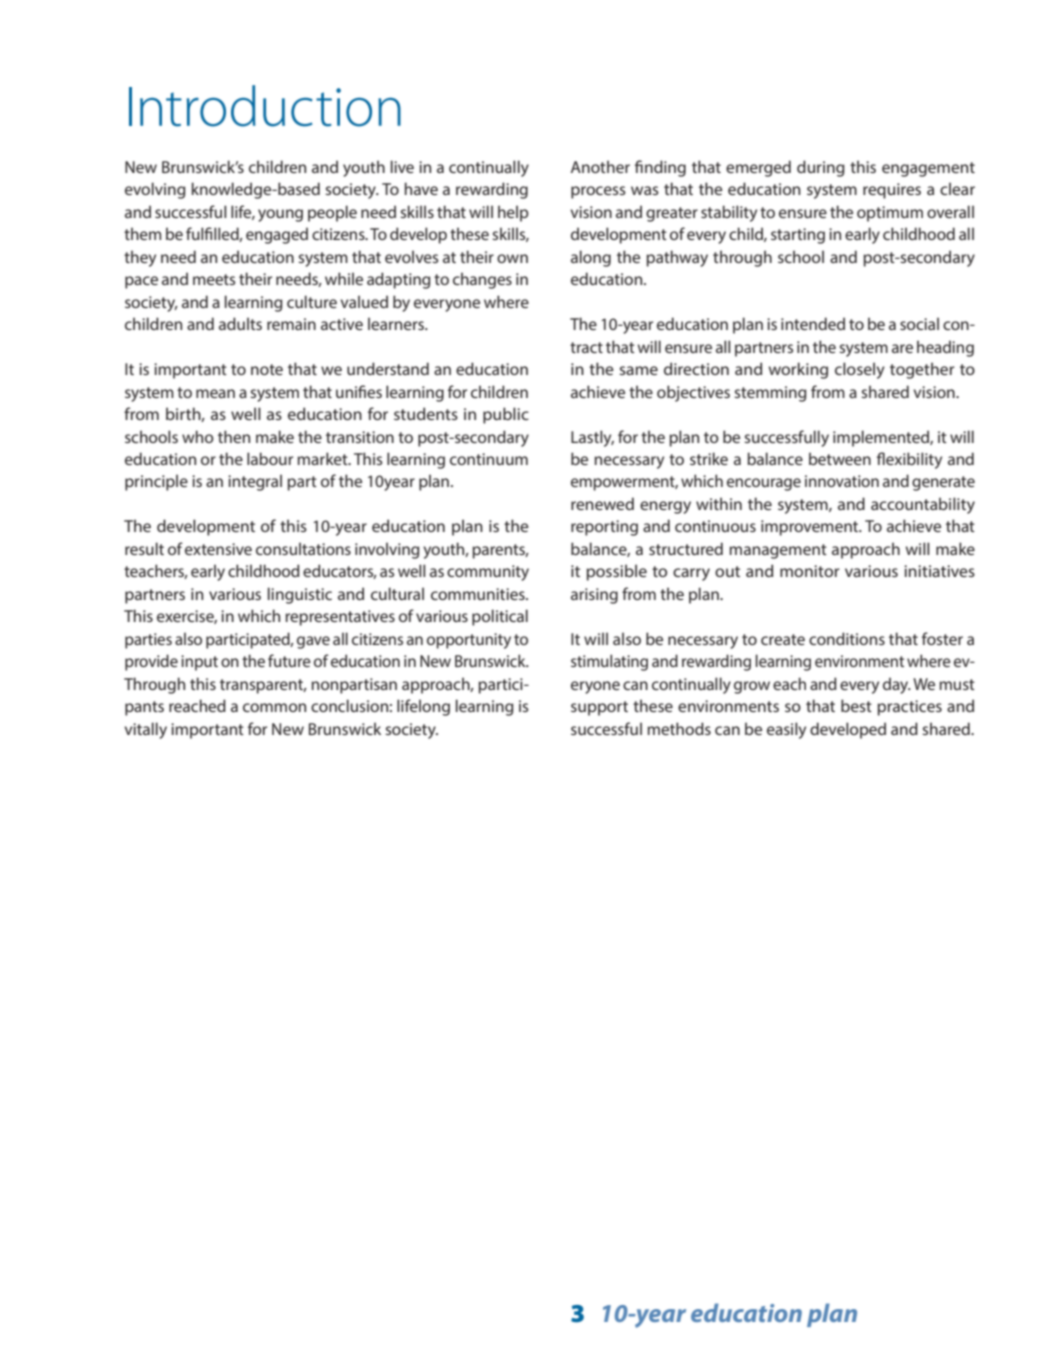  I want to click on Introduction, so click(265, 106).
